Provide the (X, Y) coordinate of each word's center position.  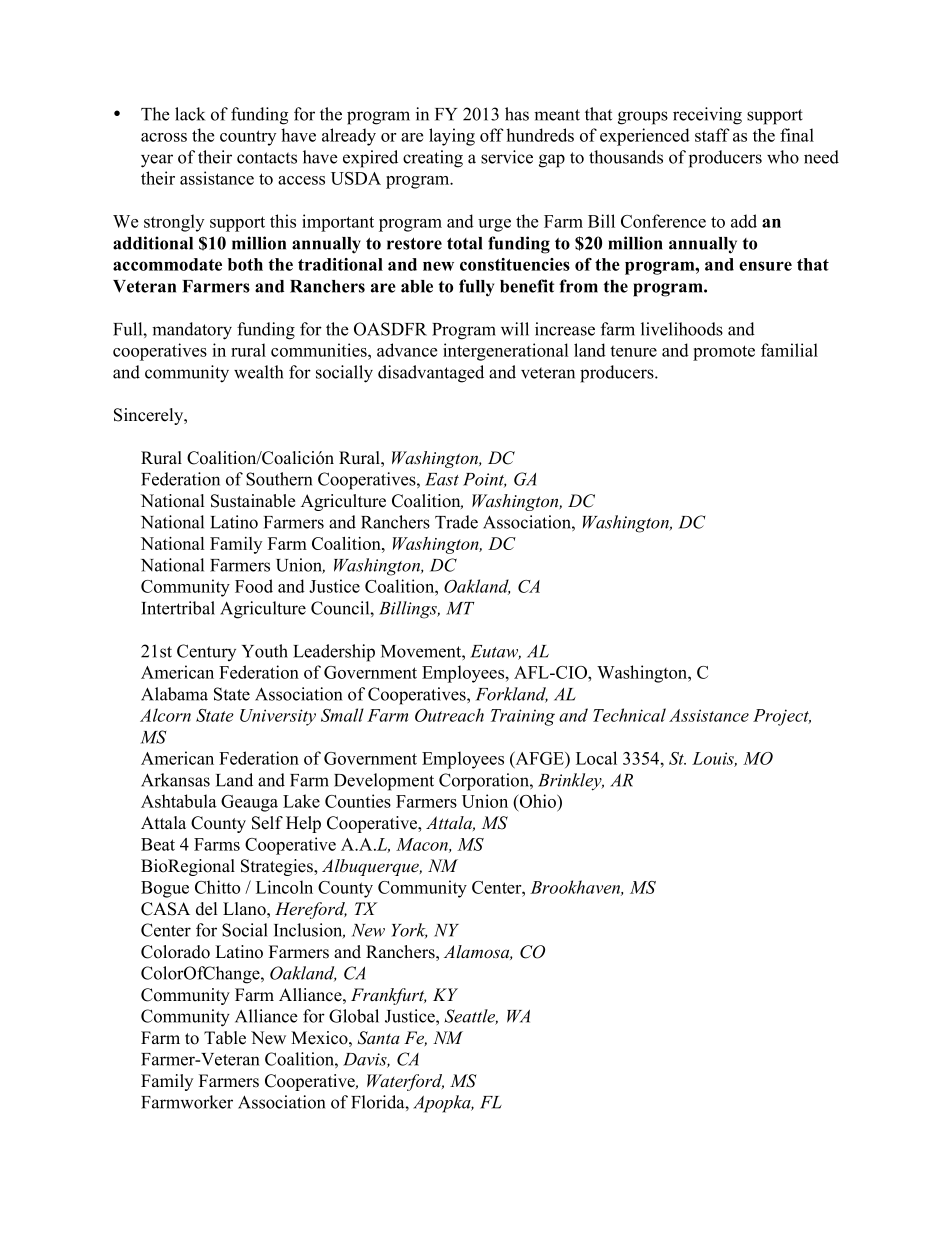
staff (712, 135)
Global (354, 1016)
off (491, 135)
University (278, 717)
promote (724, 353)
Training (523, 717)
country (248, 138)
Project (782, 717)
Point (484, 480)
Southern (279, 479)
